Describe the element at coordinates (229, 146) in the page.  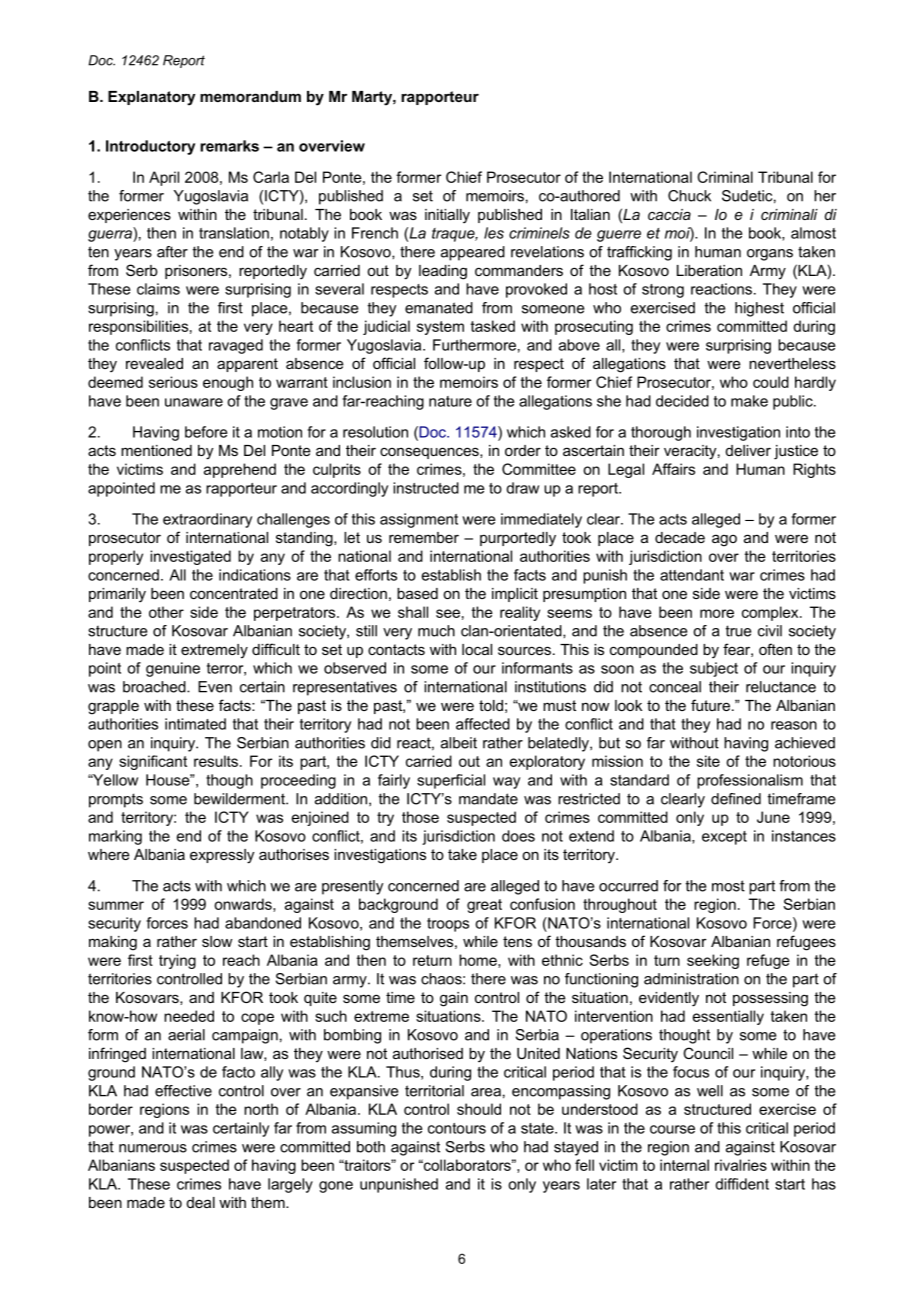
I see `remarks` at that location.
